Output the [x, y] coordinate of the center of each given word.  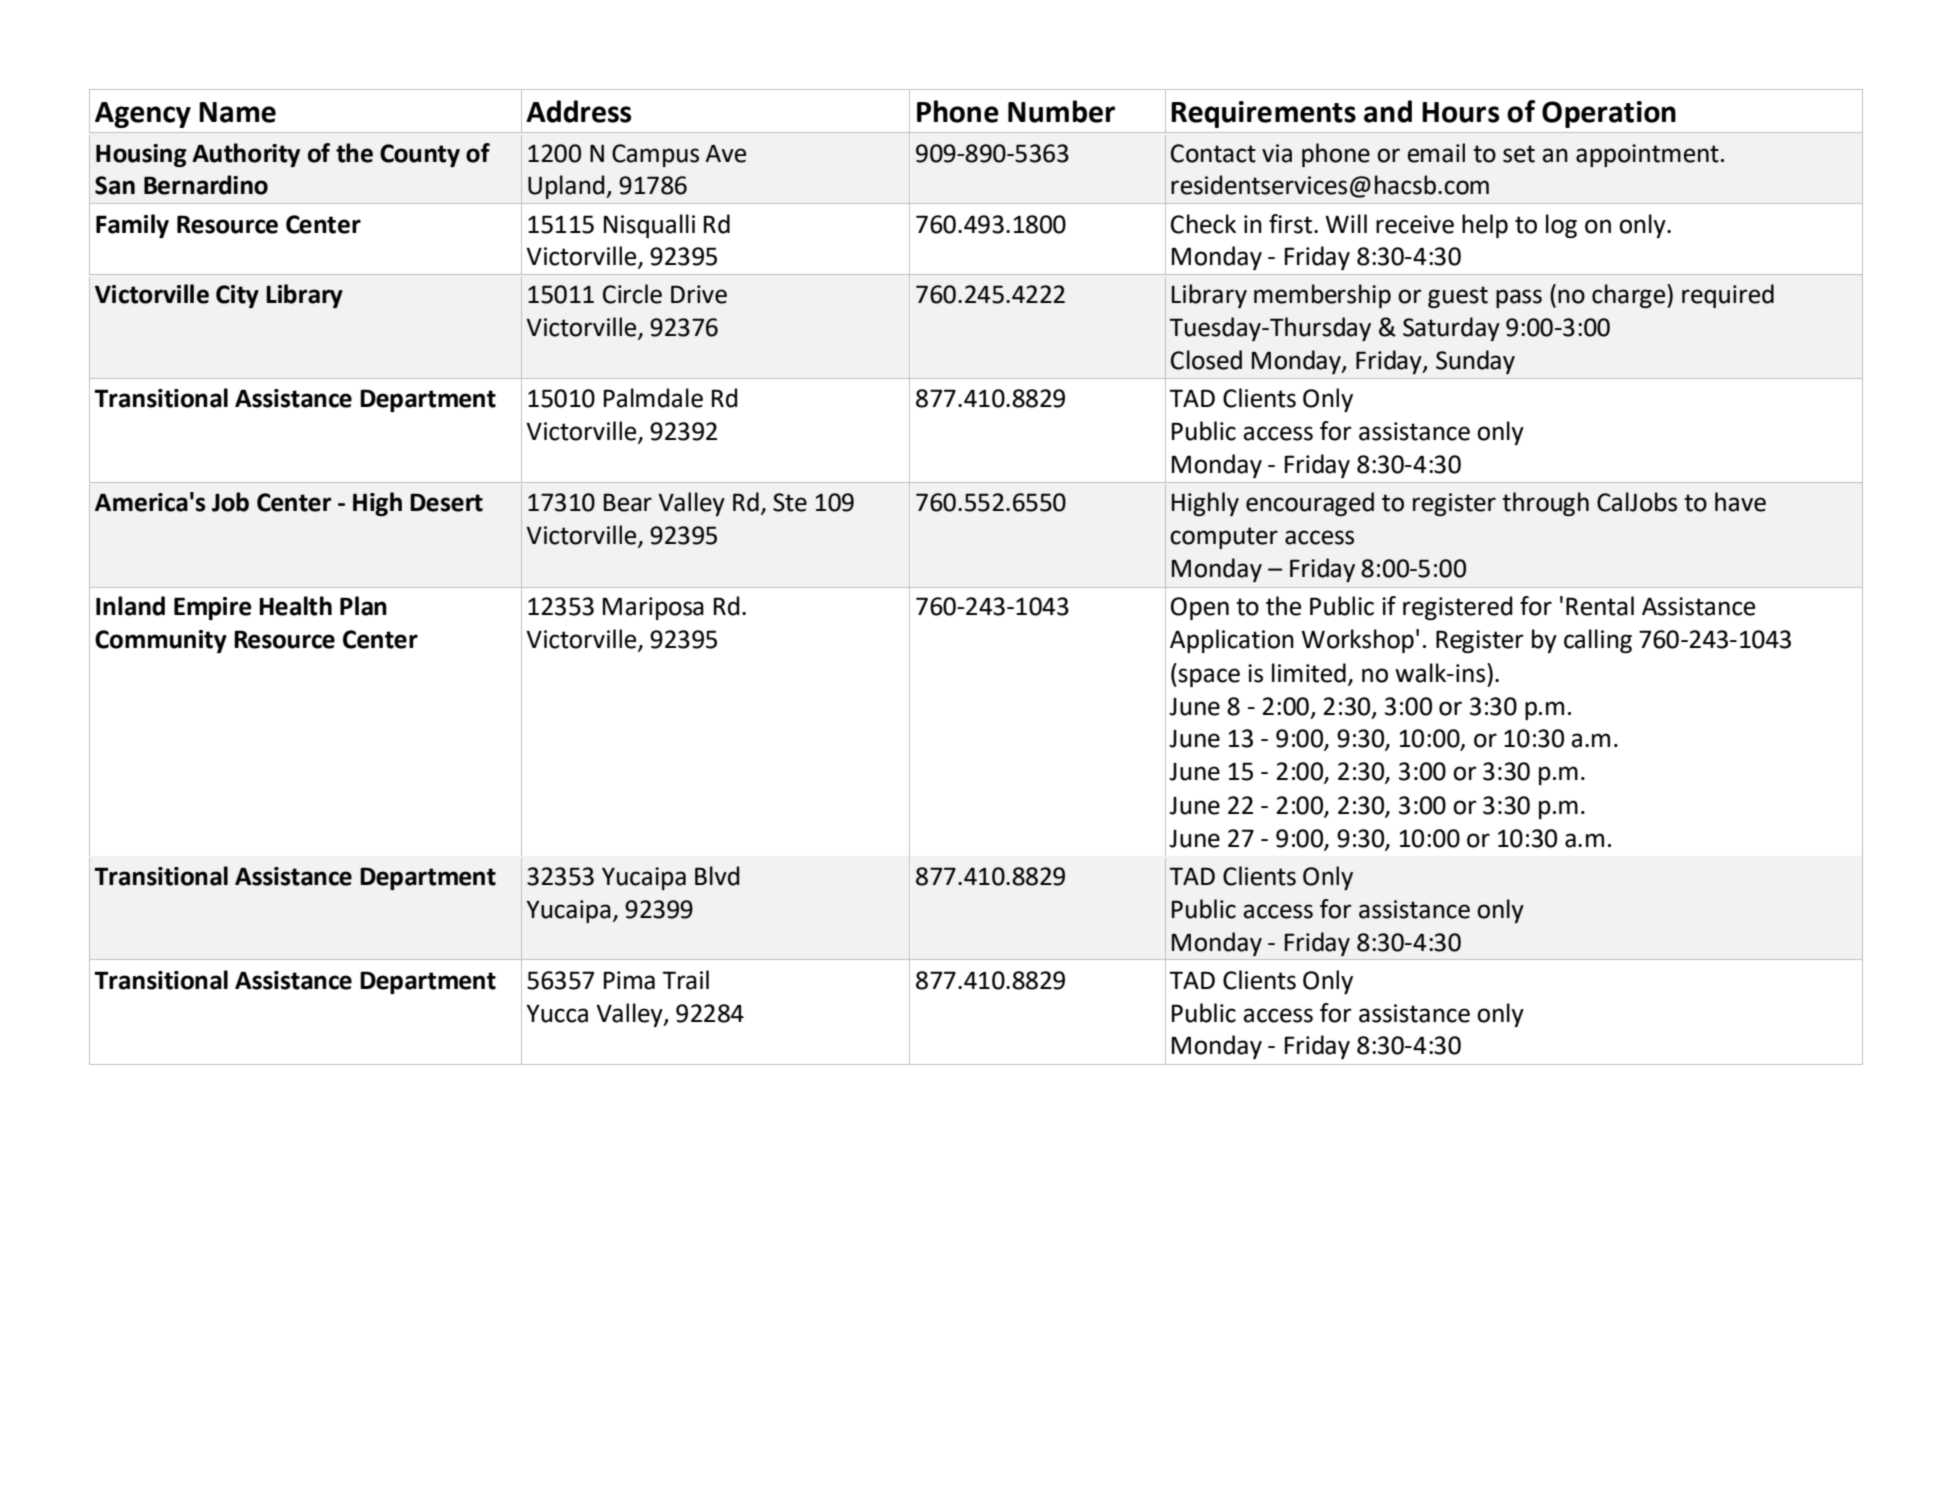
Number [1061, 111]
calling [1598, 641]
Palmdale [653, 398]
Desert [446, 502]
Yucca [557, 1014]
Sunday [1475, 362]
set [1519, 154]
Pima [629, 980]
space [1209, 677]
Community [161, 641]
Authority [246, 155]
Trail [685, 980]
